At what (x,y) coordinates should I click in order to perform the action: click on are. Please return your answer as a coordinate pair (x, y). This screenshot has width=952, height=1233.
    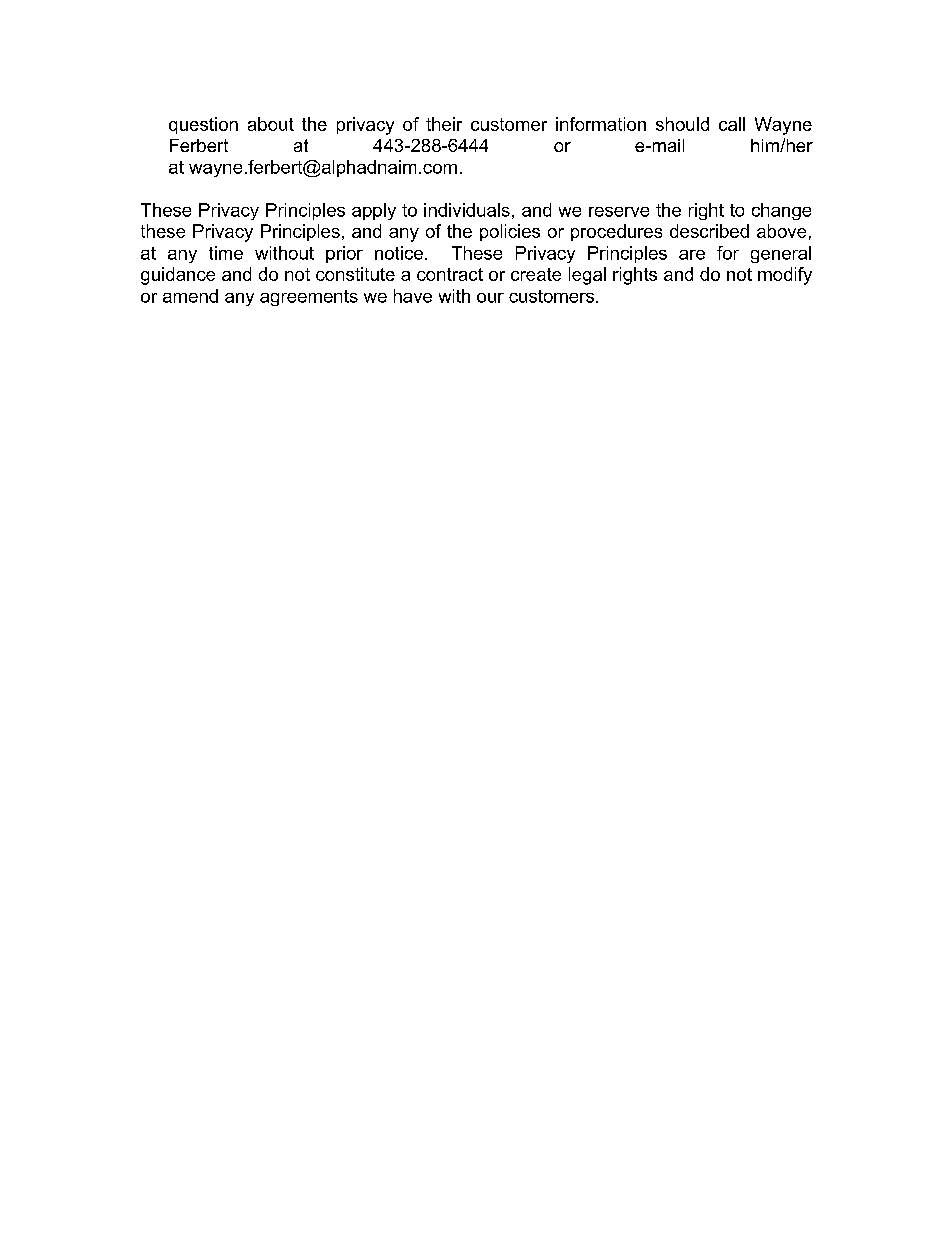
    Looking at the image, I should click on (692, 255).
